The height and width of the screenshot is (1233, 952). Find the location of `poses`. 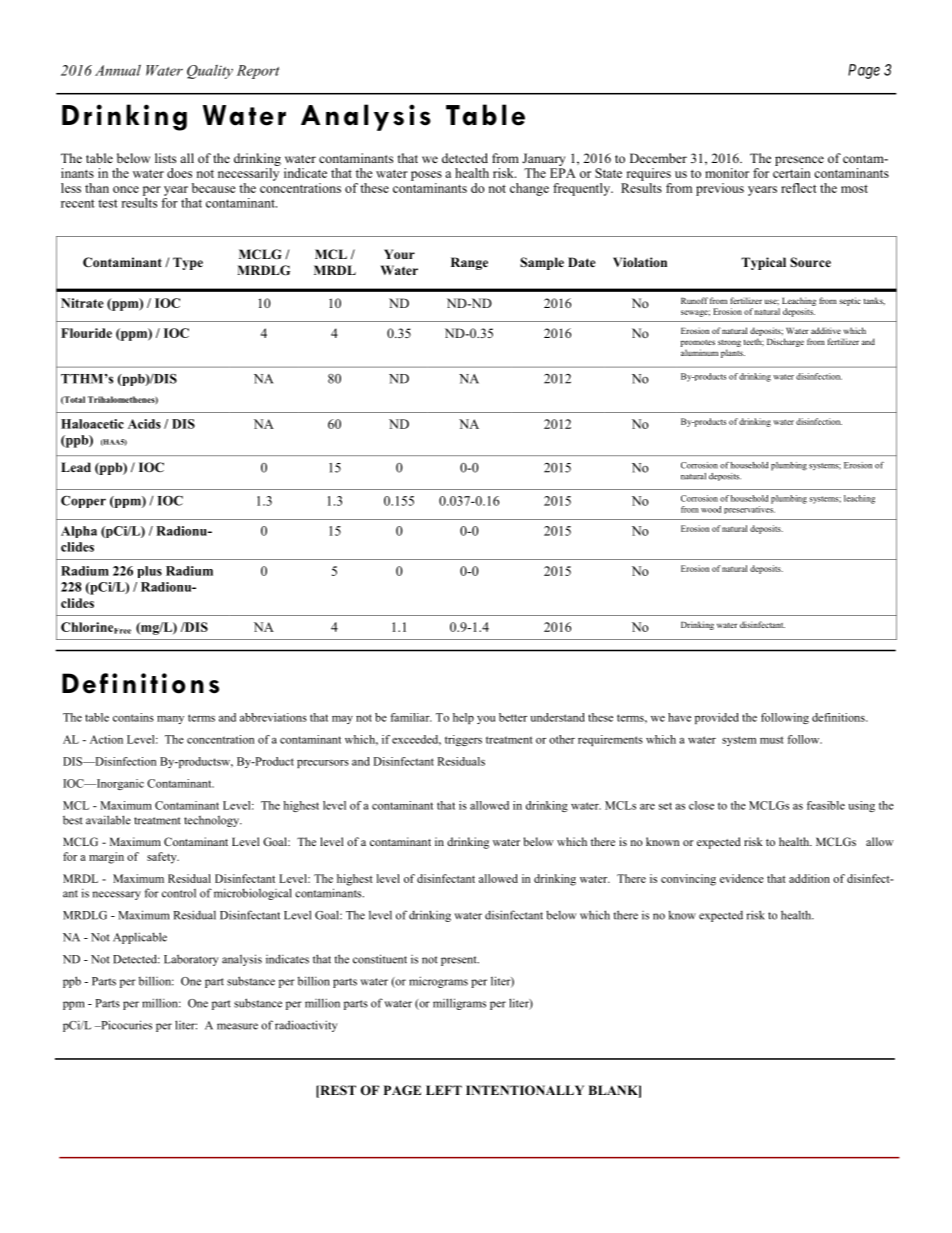

poses is located at coordinates (426, 176).
